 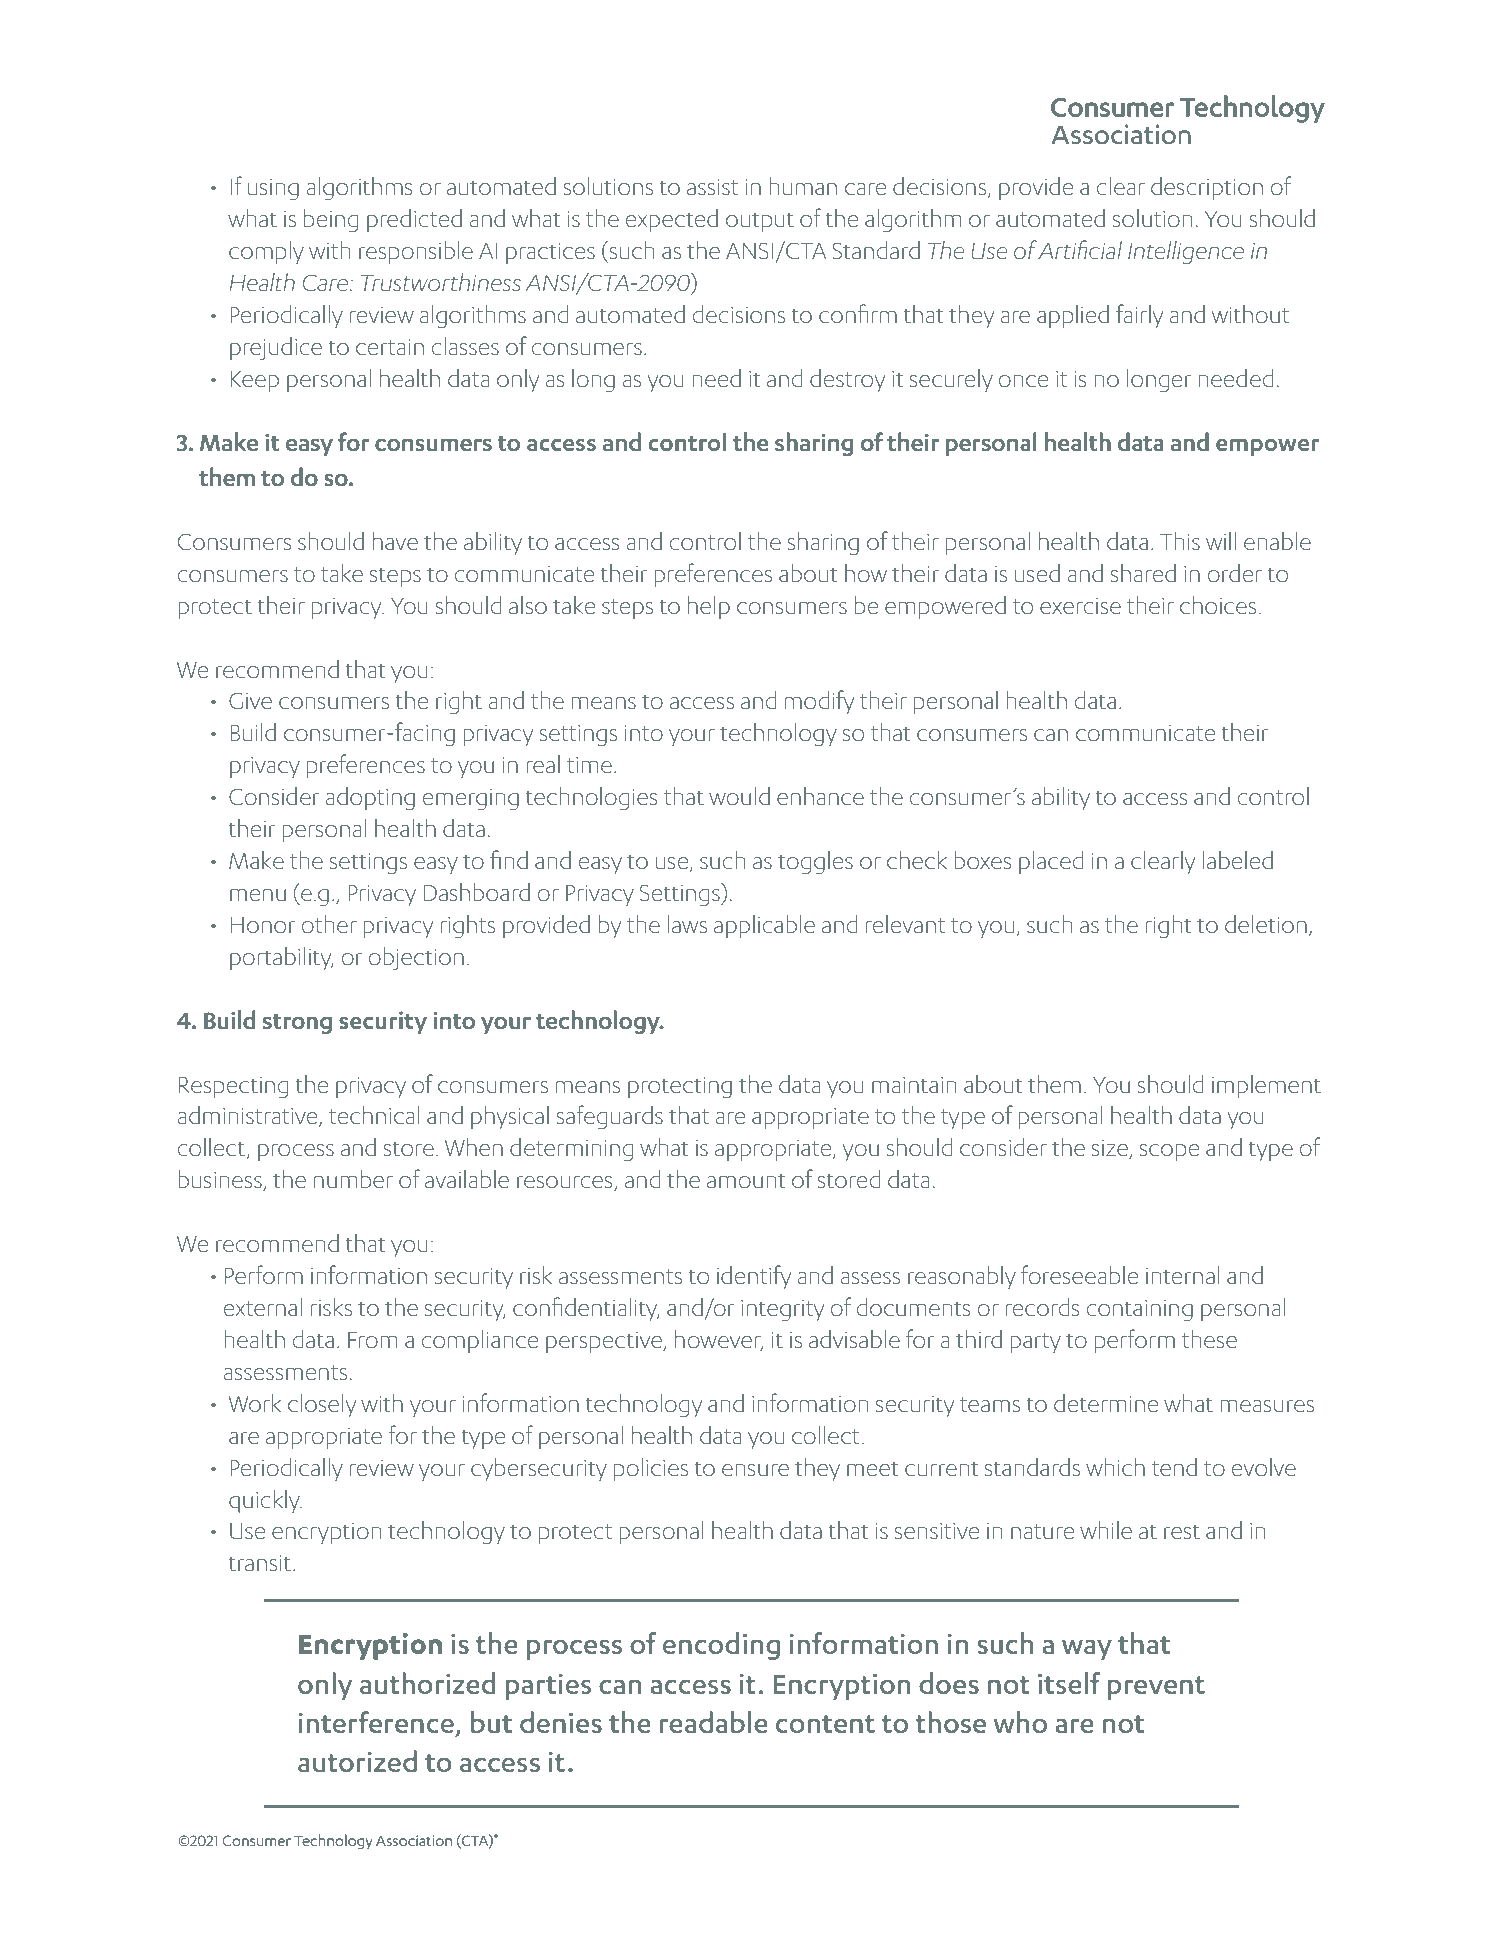 I want to click on Intelligence, so click(x=1186, y=252).
